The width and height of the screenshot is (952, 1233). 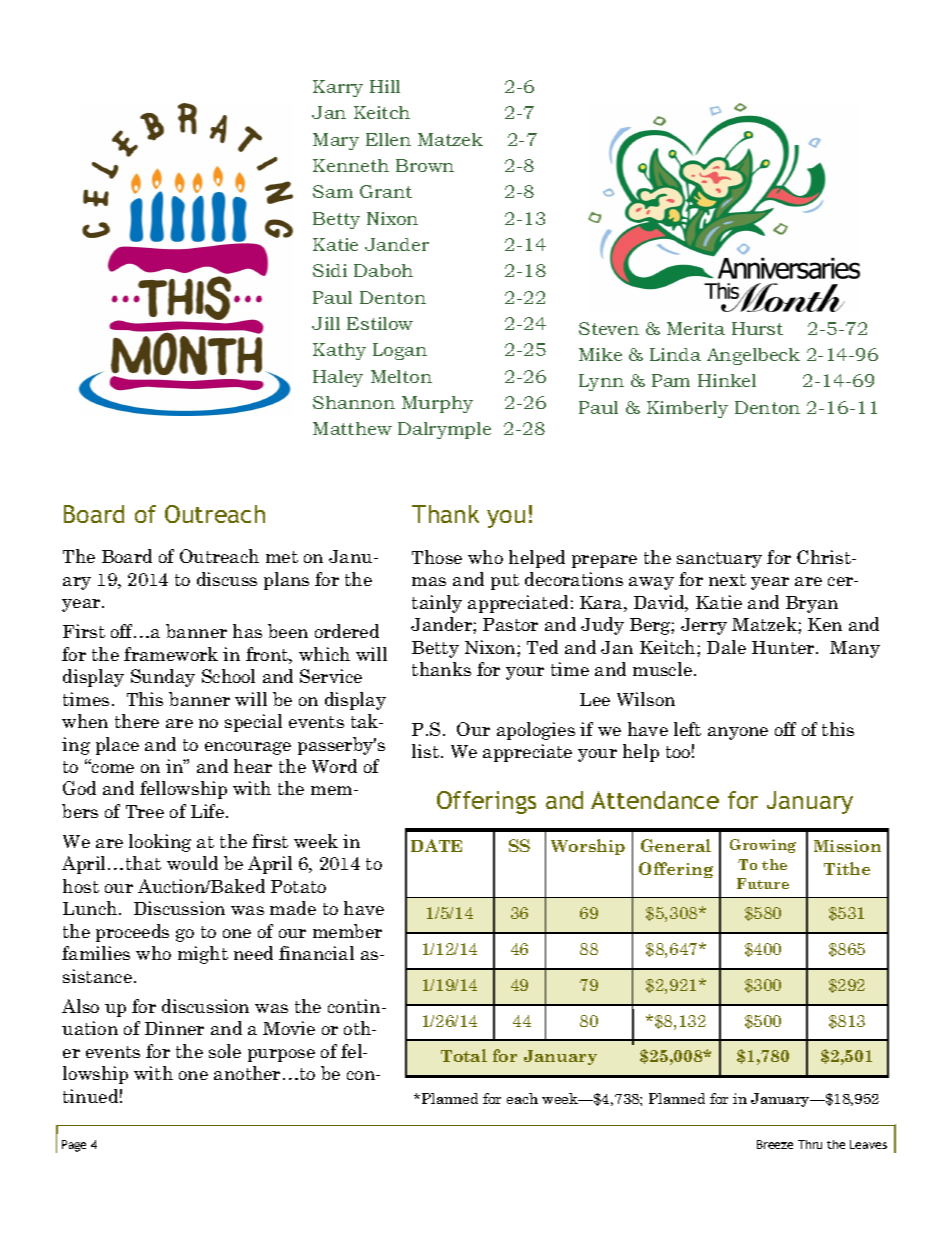 I want to click on Bryan, so click(x=812, y=604).
